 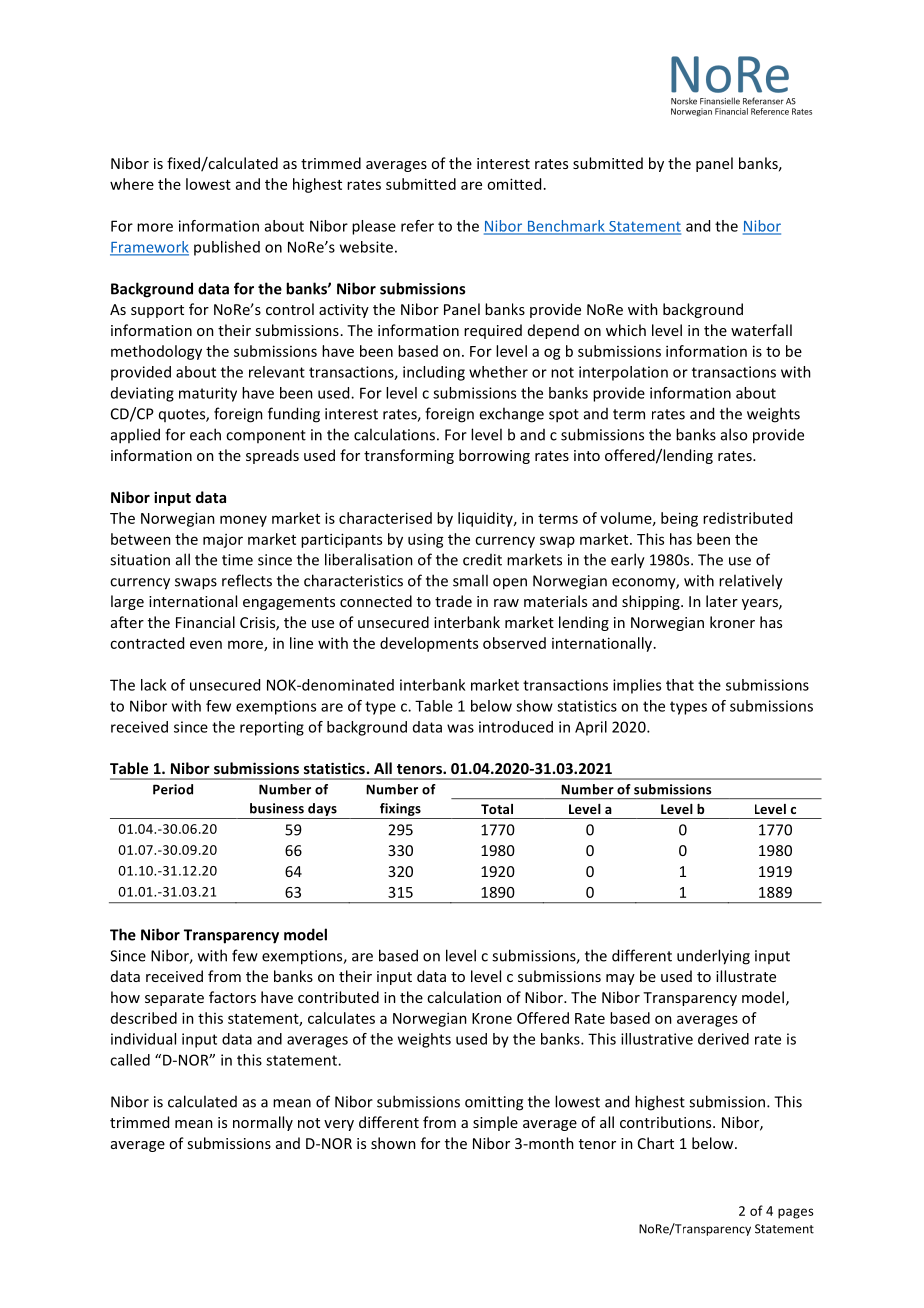 What do you see at coordinates (263, 1123) in the image?
I see `normally` at bounding box center [263, 1123].
